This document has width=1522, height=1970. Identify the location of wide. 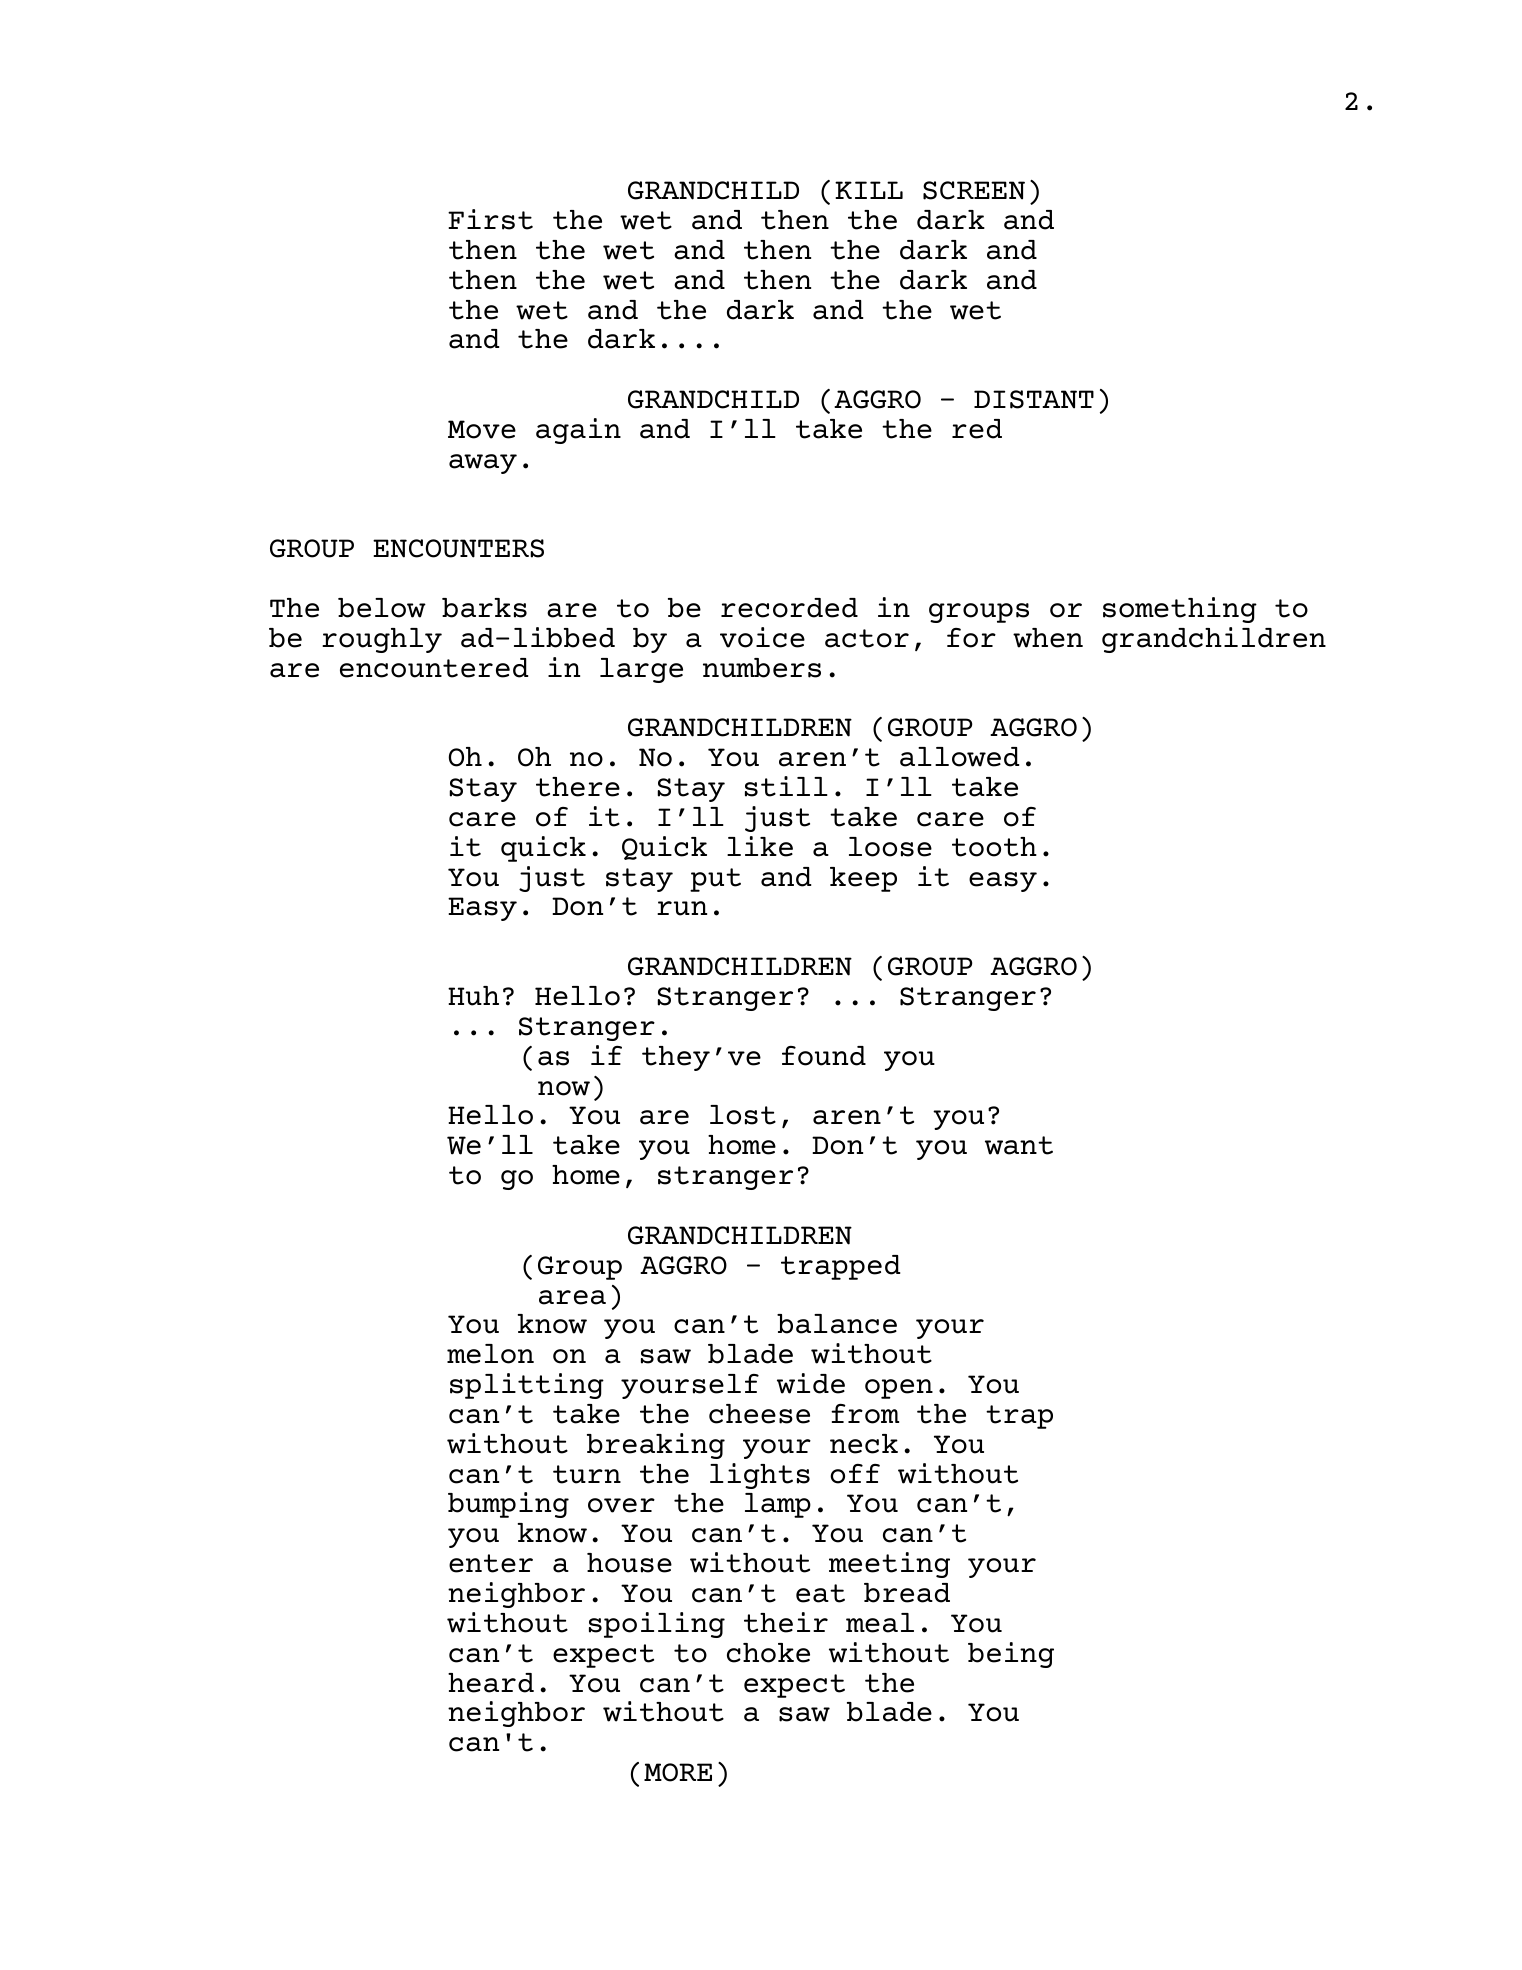
(811, 1383).
